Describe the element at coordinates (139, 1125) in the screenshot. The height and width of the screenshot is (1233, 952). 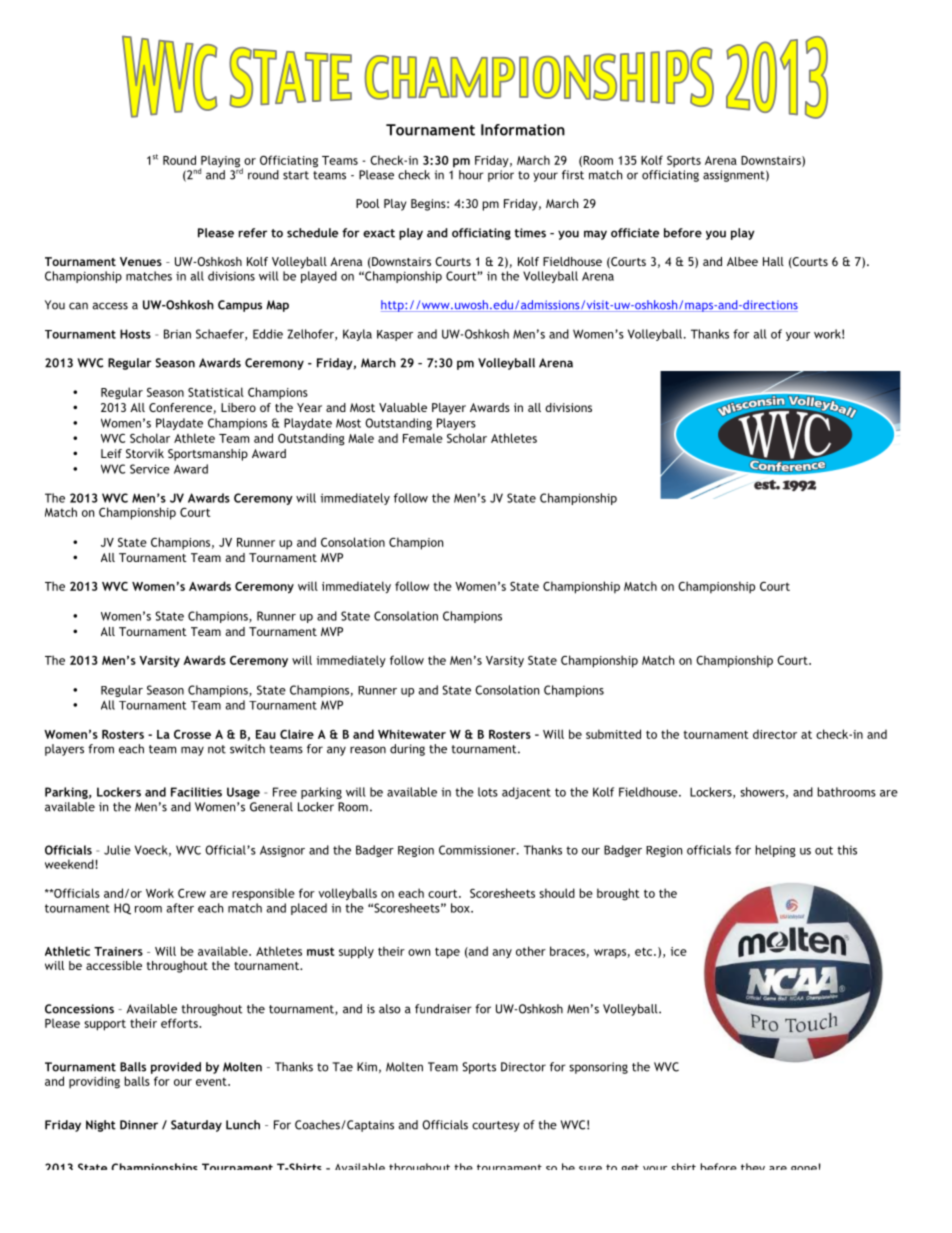
I see `Dinner` at that location.
